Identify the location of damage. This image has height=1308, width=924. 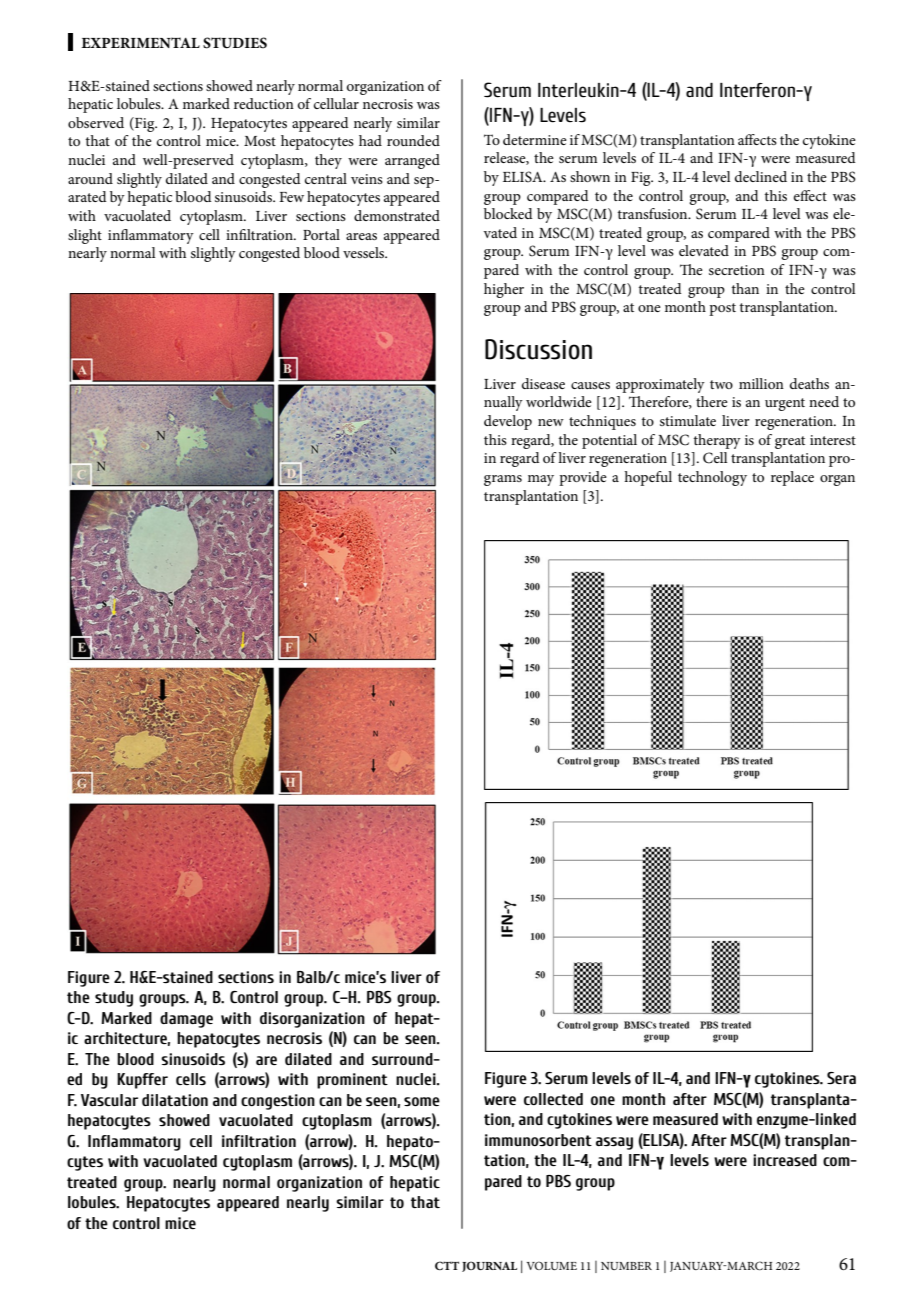
(186, 1020).
